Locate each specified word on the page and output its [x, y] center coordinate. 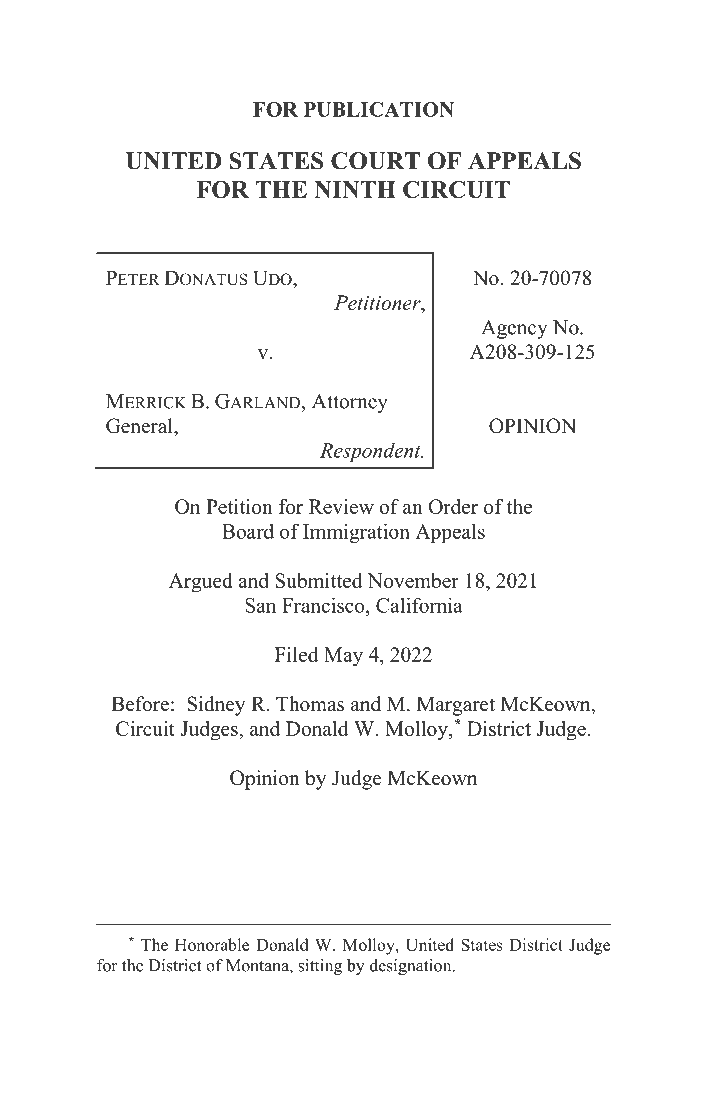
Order [453, 506]
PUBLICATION [379, 109]
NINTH [355, 189]
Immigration [356, 533]
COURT [375, 161]
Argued [201, 583]
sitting [320, 967]
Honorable [212, 944]
